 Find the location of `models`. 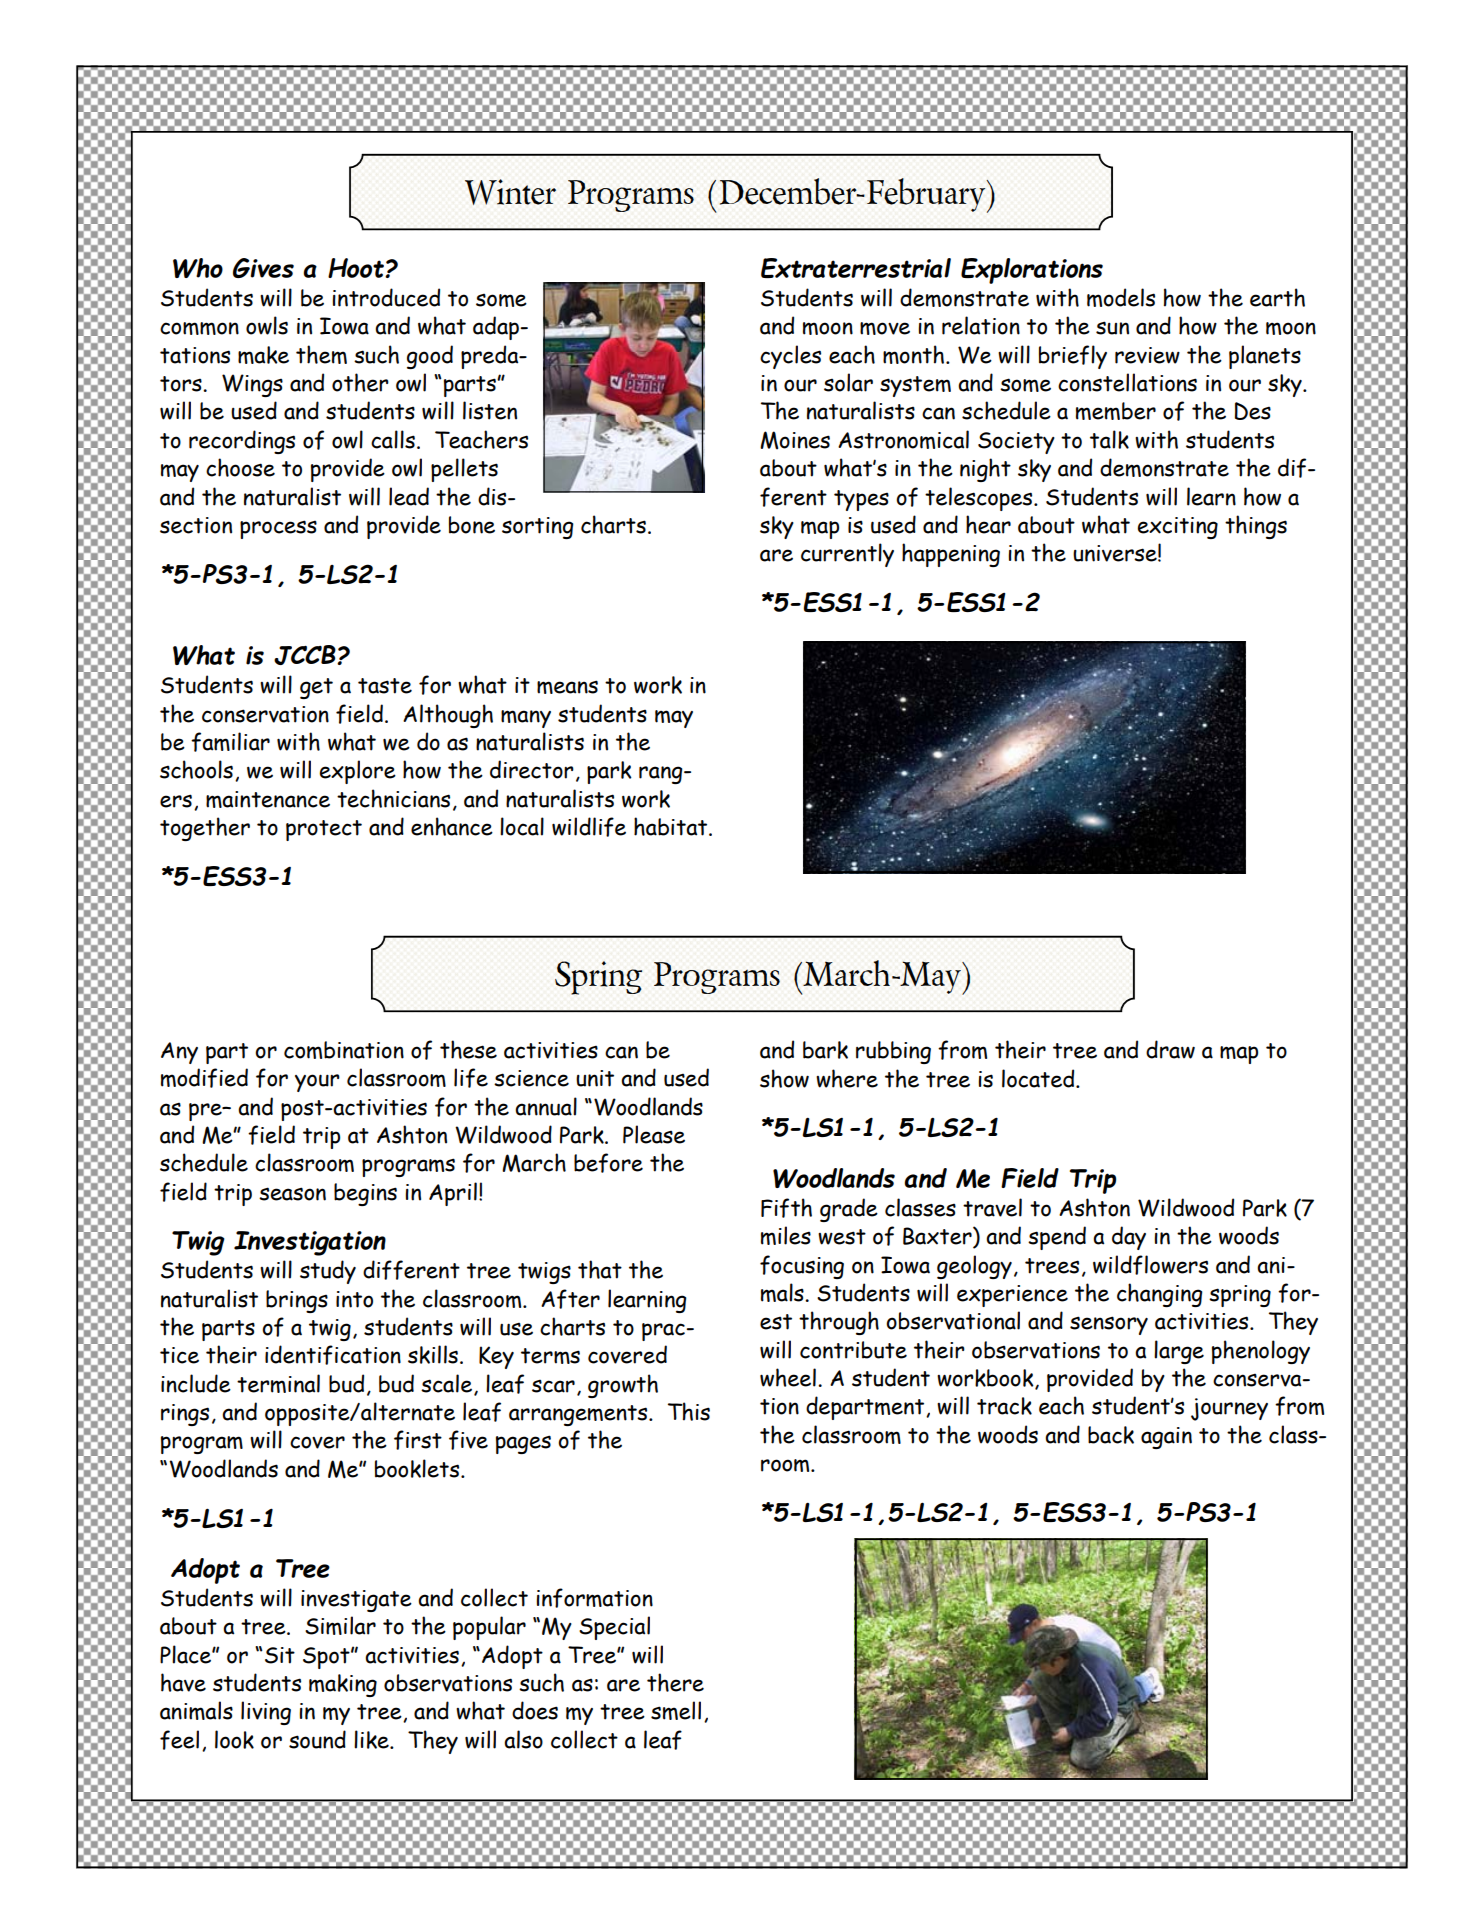

models is located at coordinates (1121, 297).
